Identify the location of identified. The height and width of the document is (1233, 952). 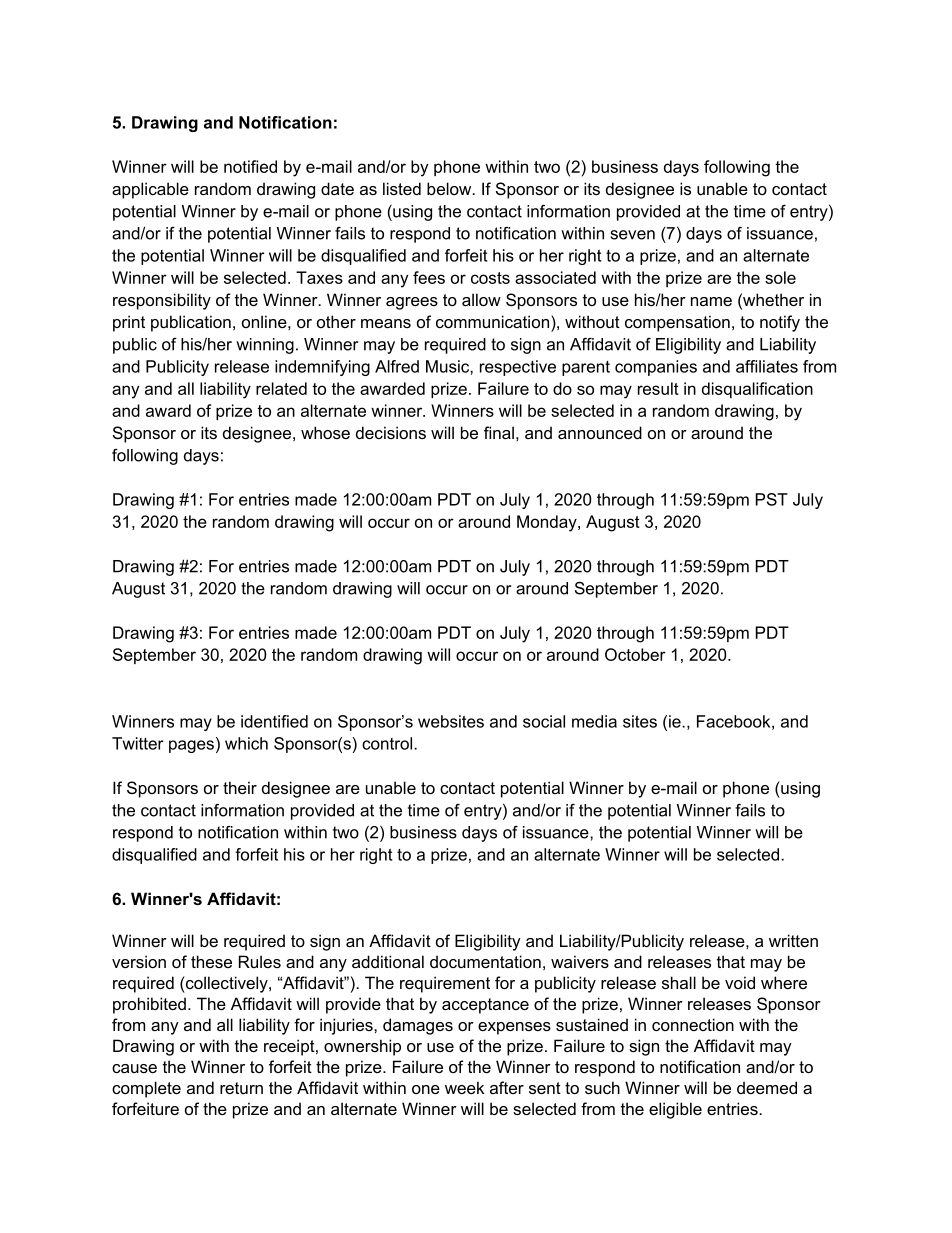
(274, 721).
